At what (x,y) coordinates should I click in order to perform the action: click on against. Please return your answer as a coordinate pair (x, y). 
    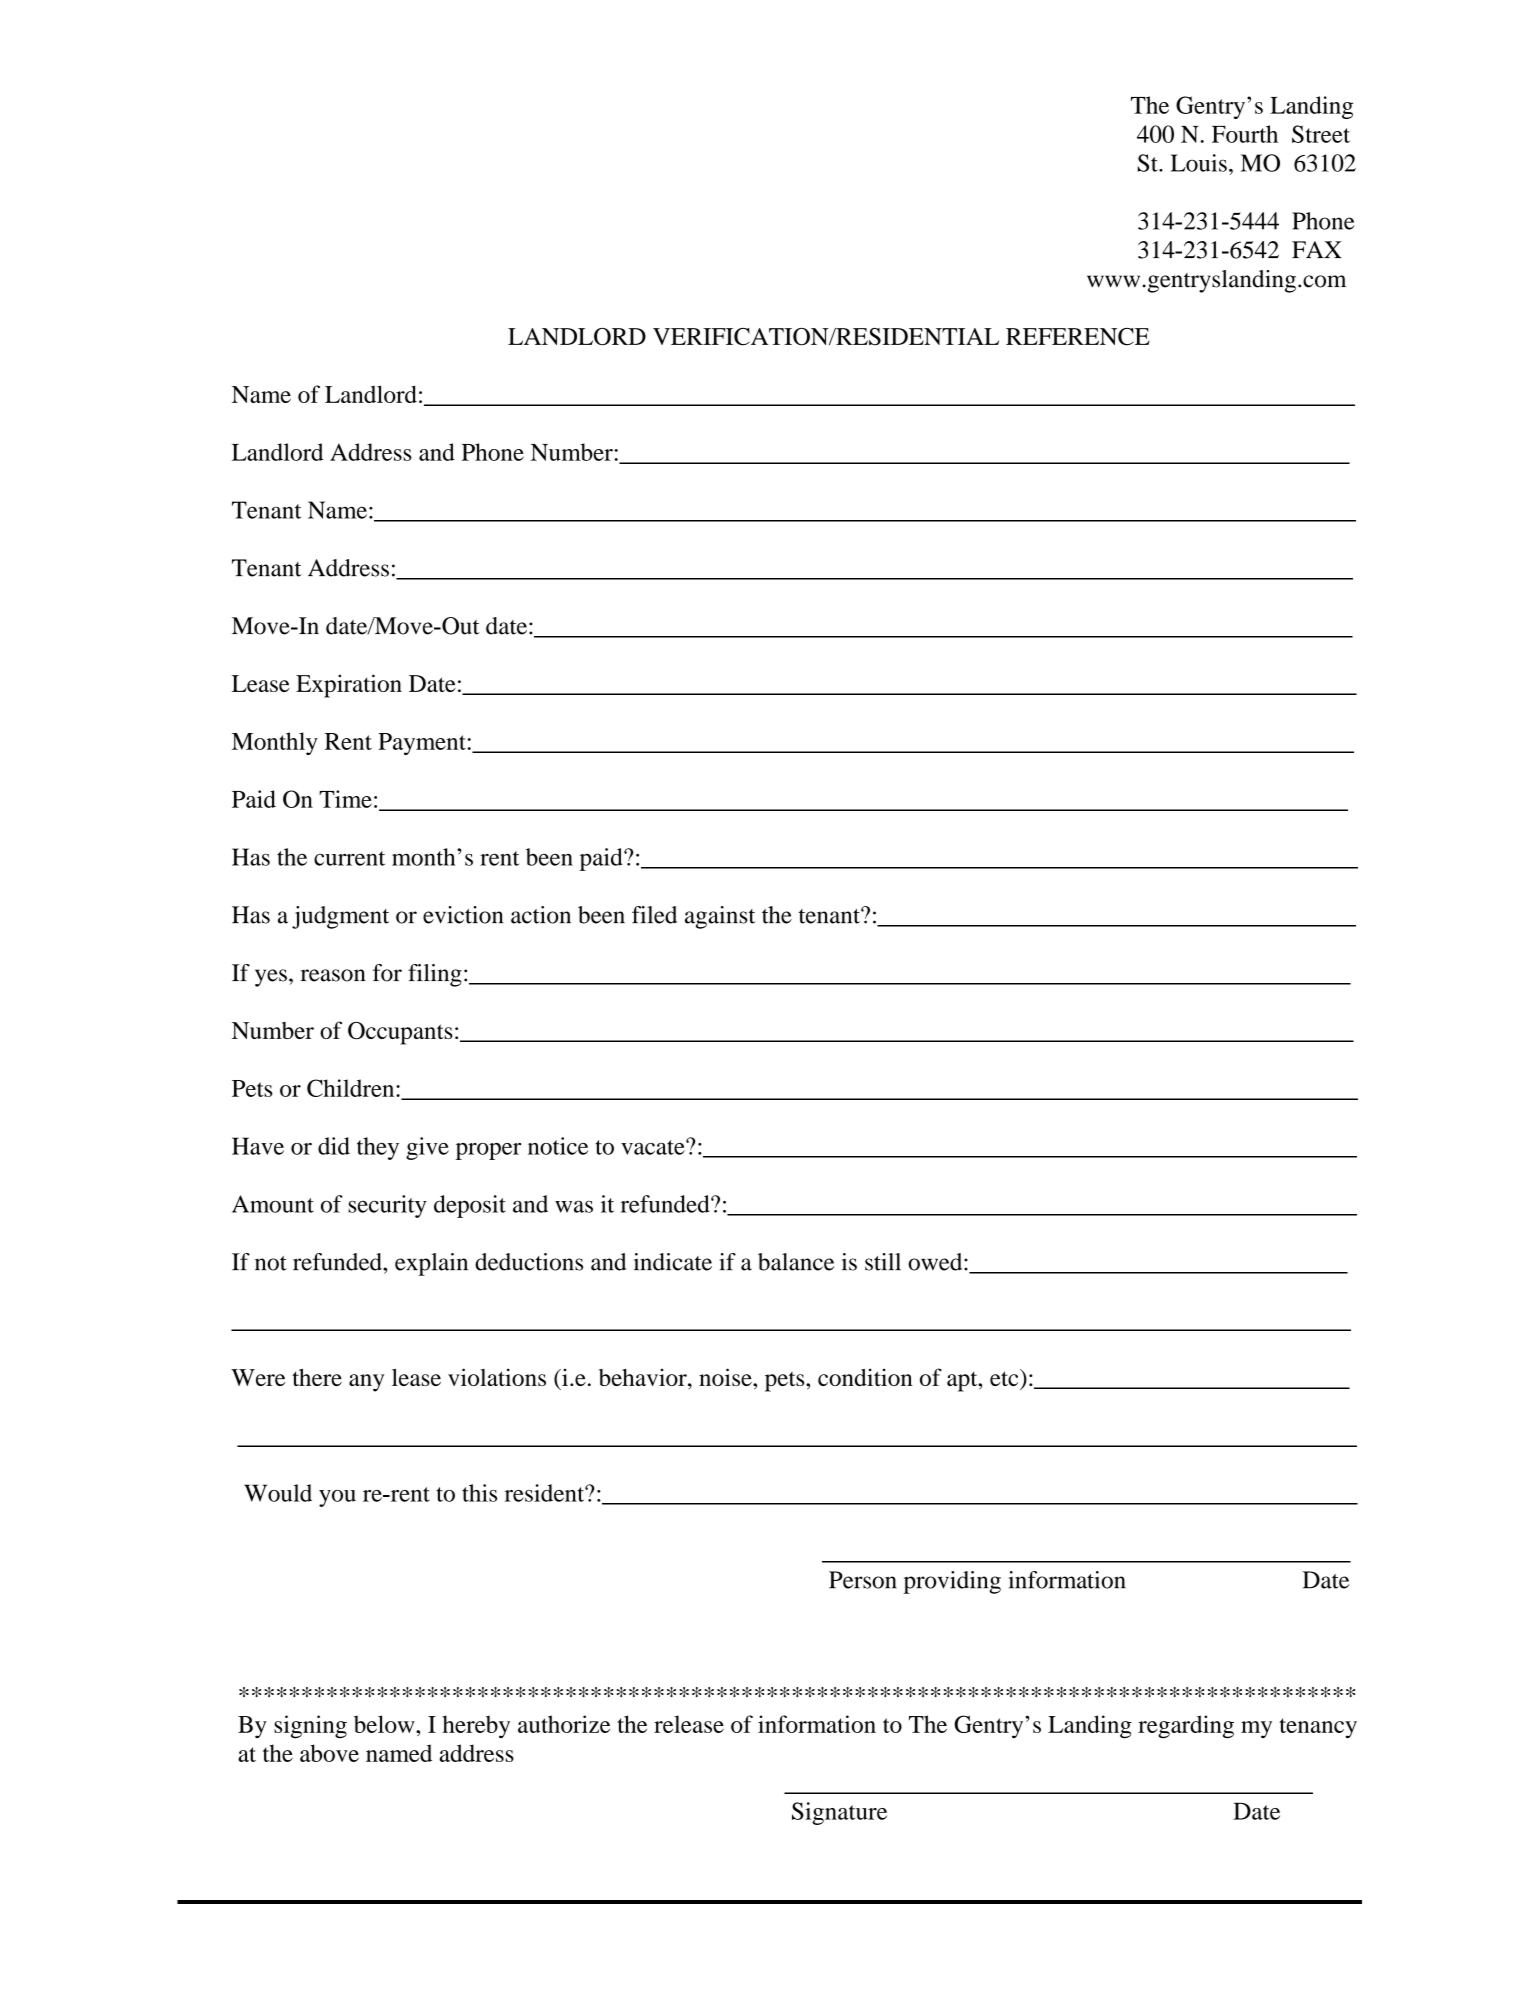
    Looking at the image, I should click on (720, 917).
